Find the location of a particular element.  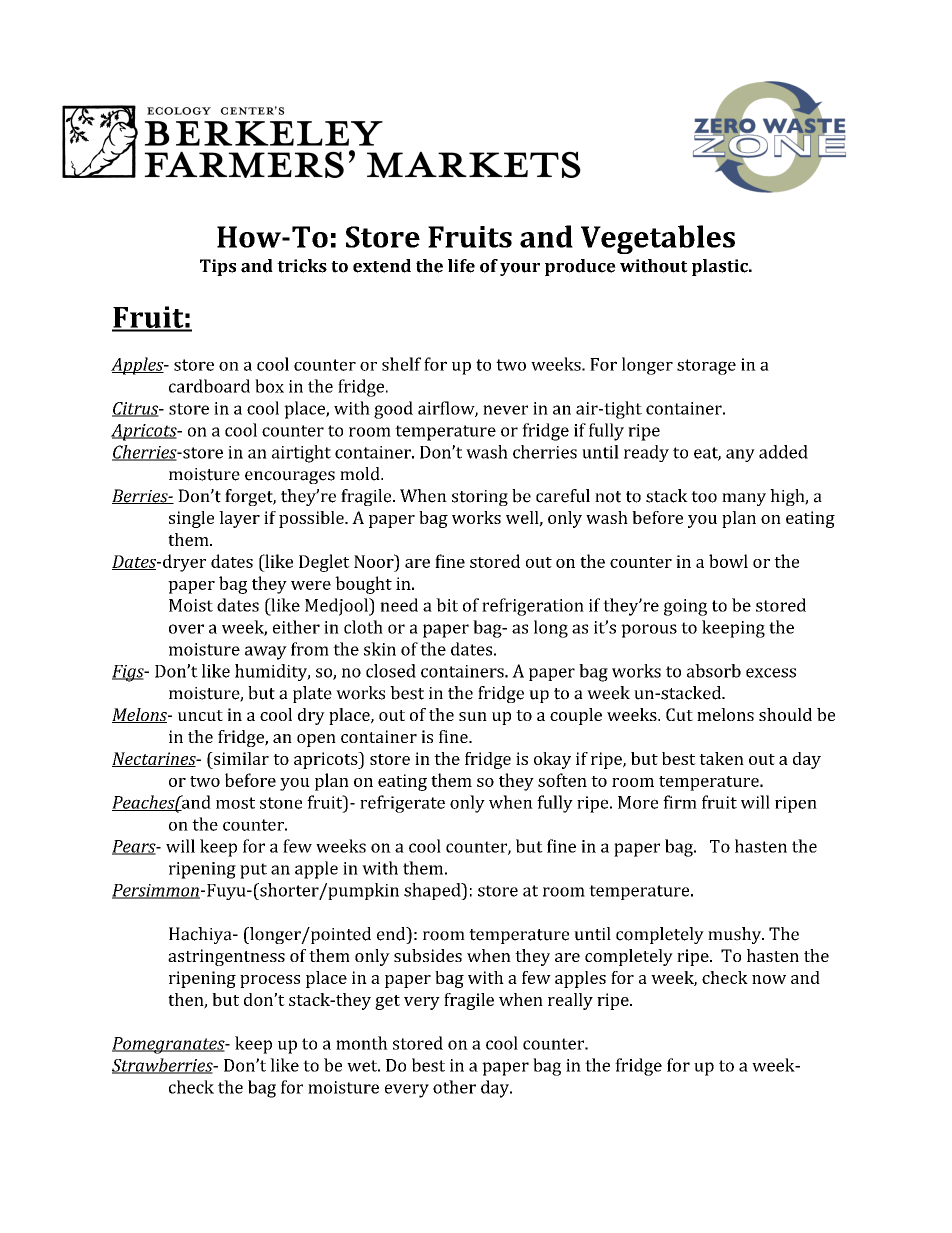

life is located at coordinates (461, 266).
